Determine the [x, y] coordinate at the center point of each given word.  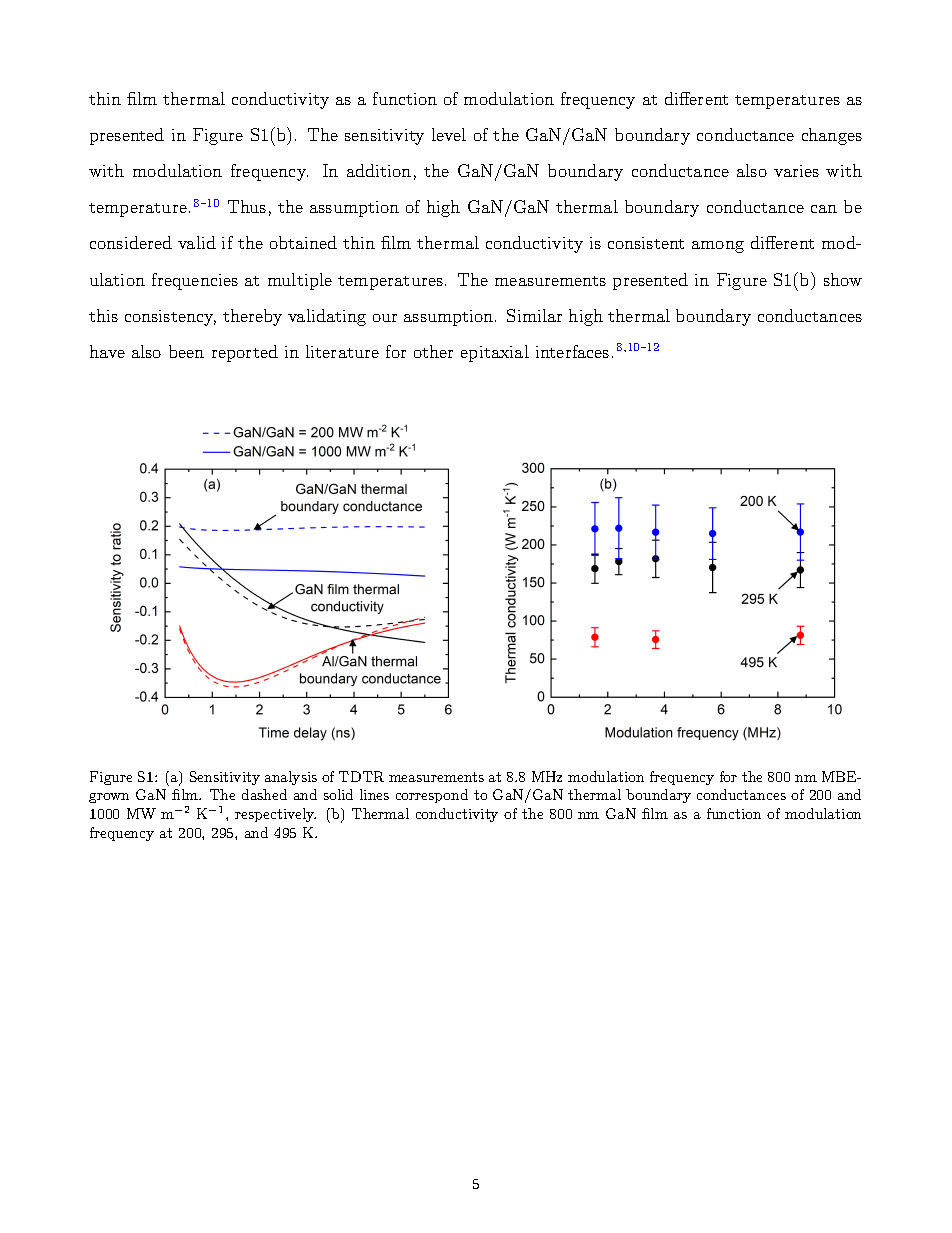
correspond [432, 796]
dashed [264, 794]
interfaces [572, 351]
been [186, 351]
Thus [247, 206]
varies [796, 171]
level [449, 134]
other [433, 351]
